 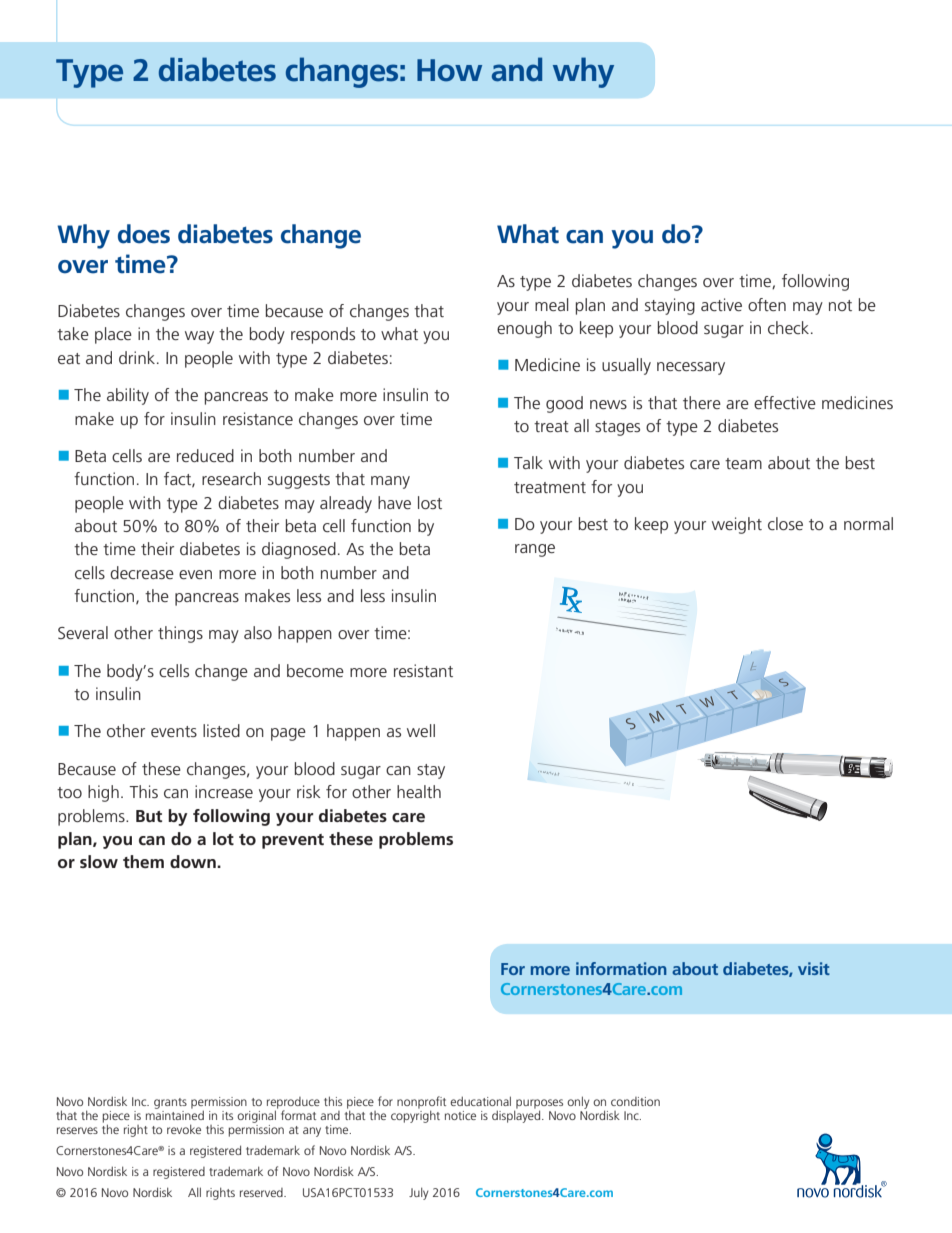 What do you see at coordinates (449, 70) in the screenshot?
I see `How` at bounding box center [449, 70].
